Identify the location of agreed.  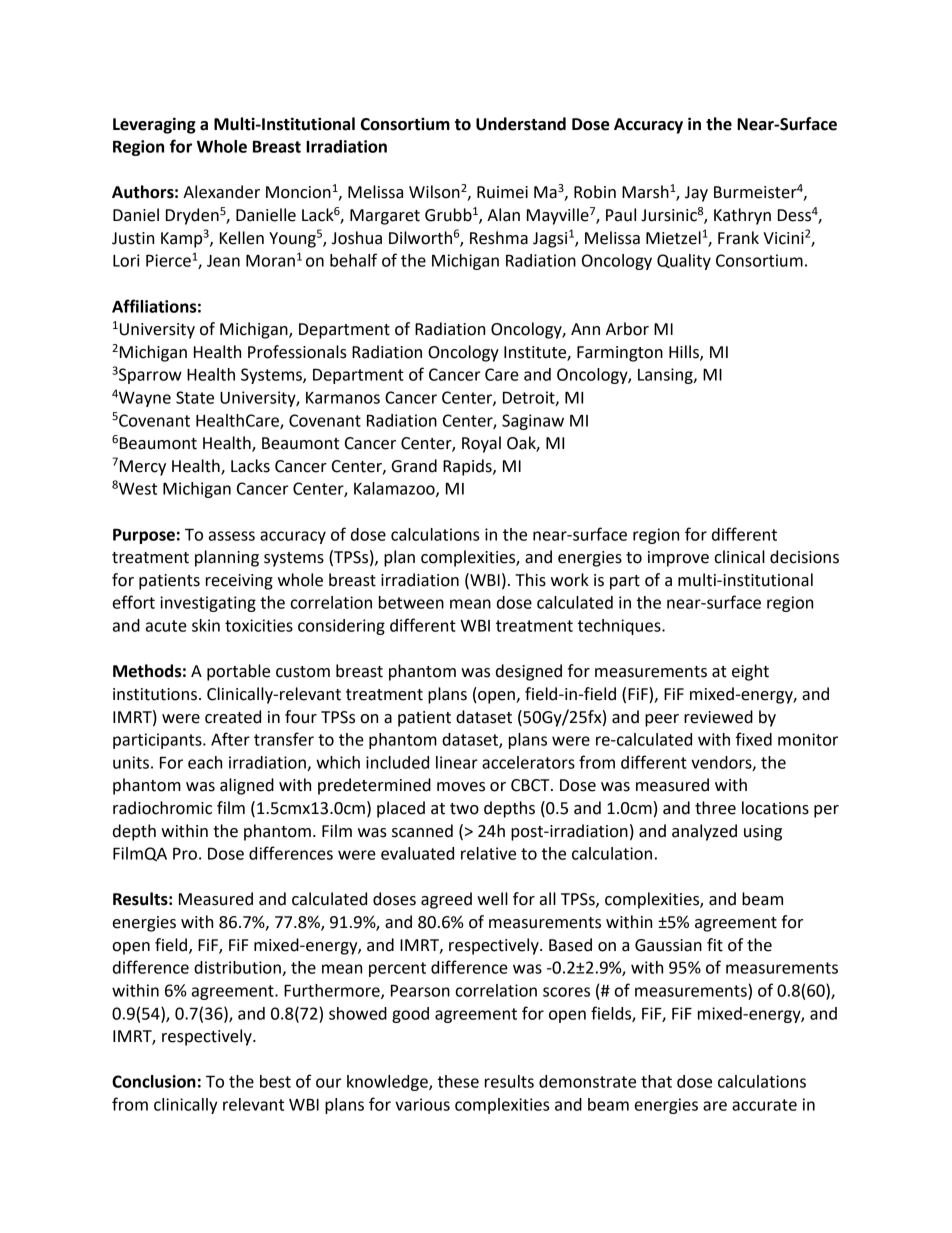
(446, 900).
